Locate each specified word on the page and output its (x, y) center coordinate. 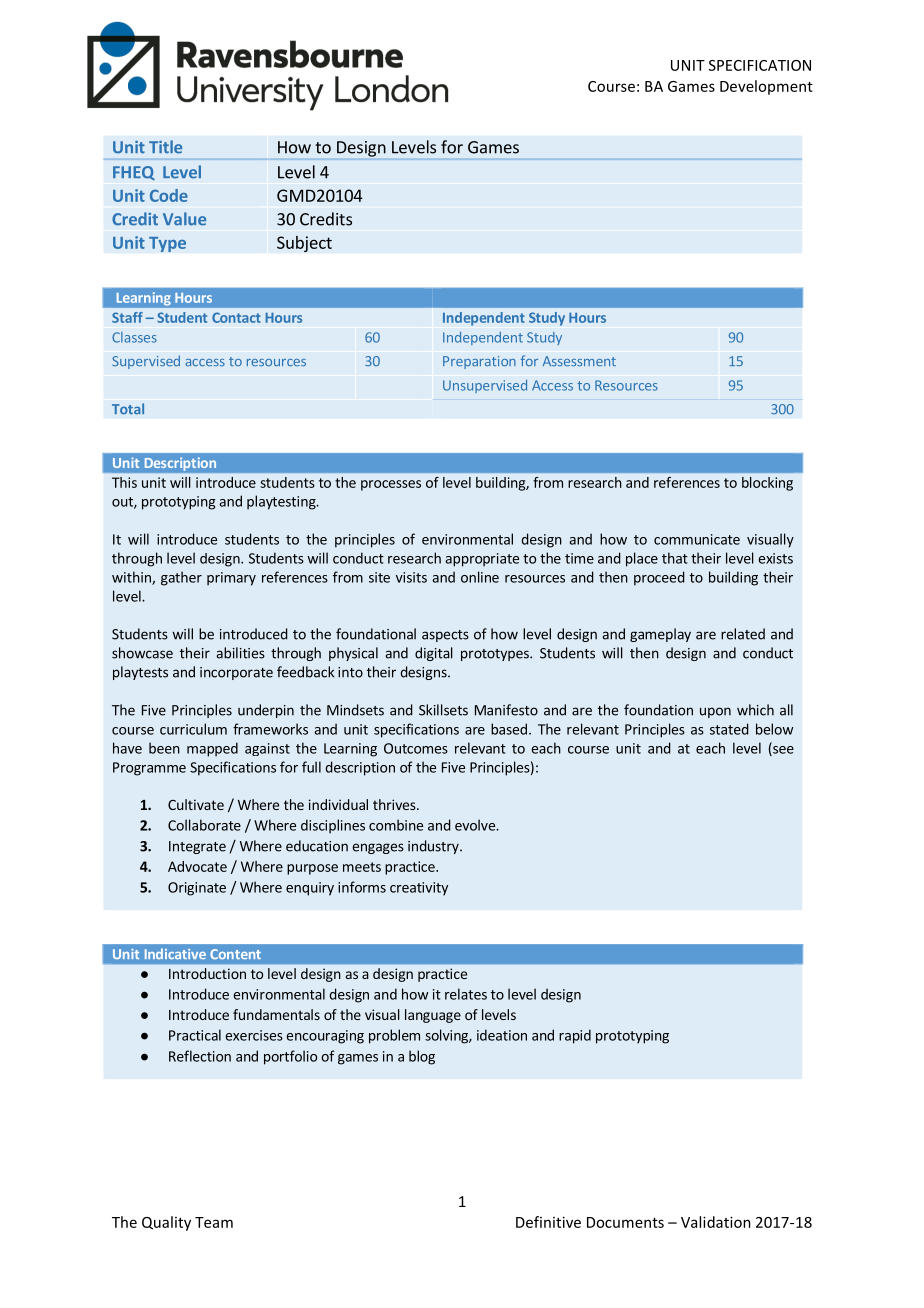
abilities (240, 653)
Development (766, 87)
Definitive (548, 1222)
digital (434, 654)
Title (165, 147)
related (743, 634)
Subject (304, 244)
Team (214, 1222)
